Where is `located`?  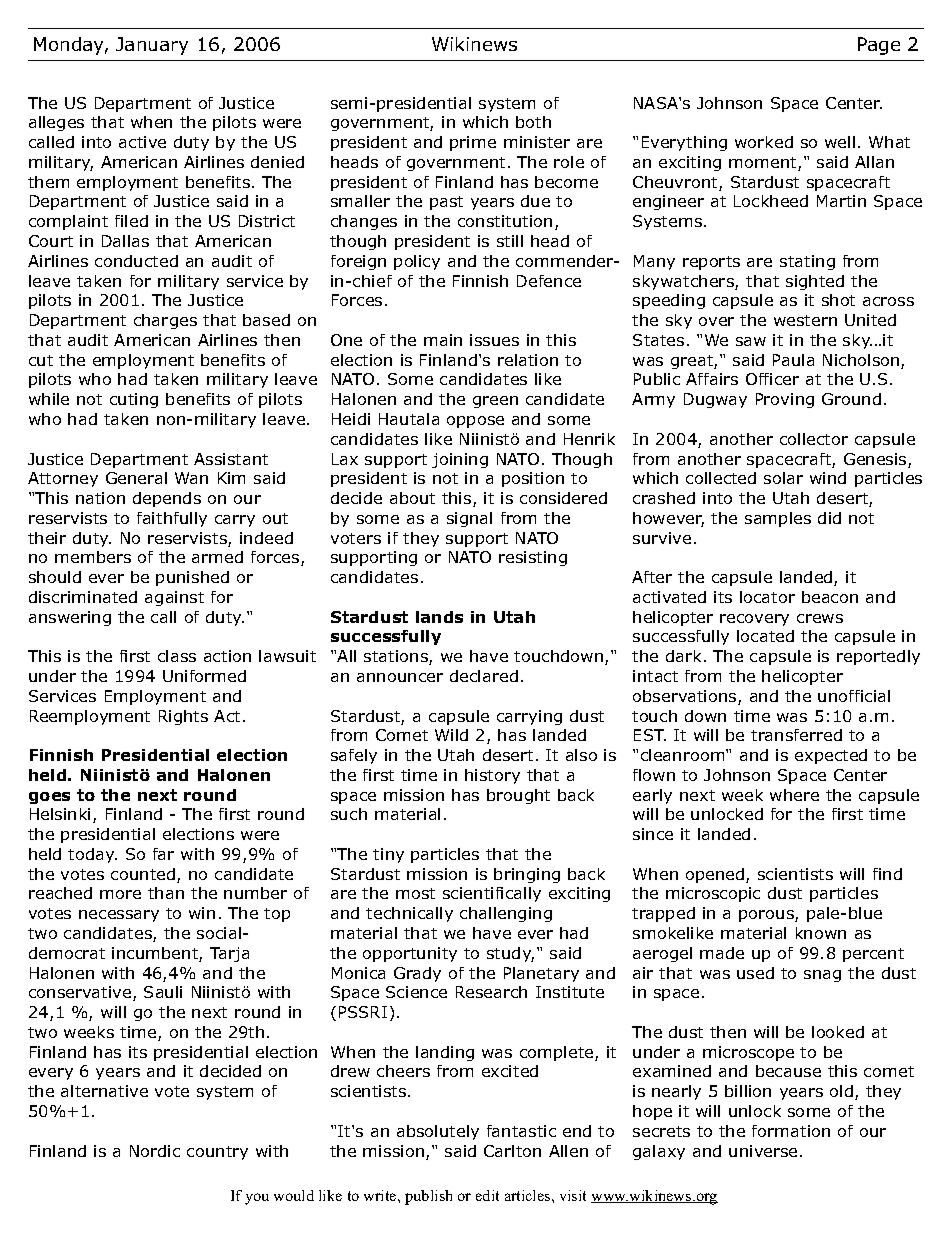
located is located at coordinates (765, 636).
